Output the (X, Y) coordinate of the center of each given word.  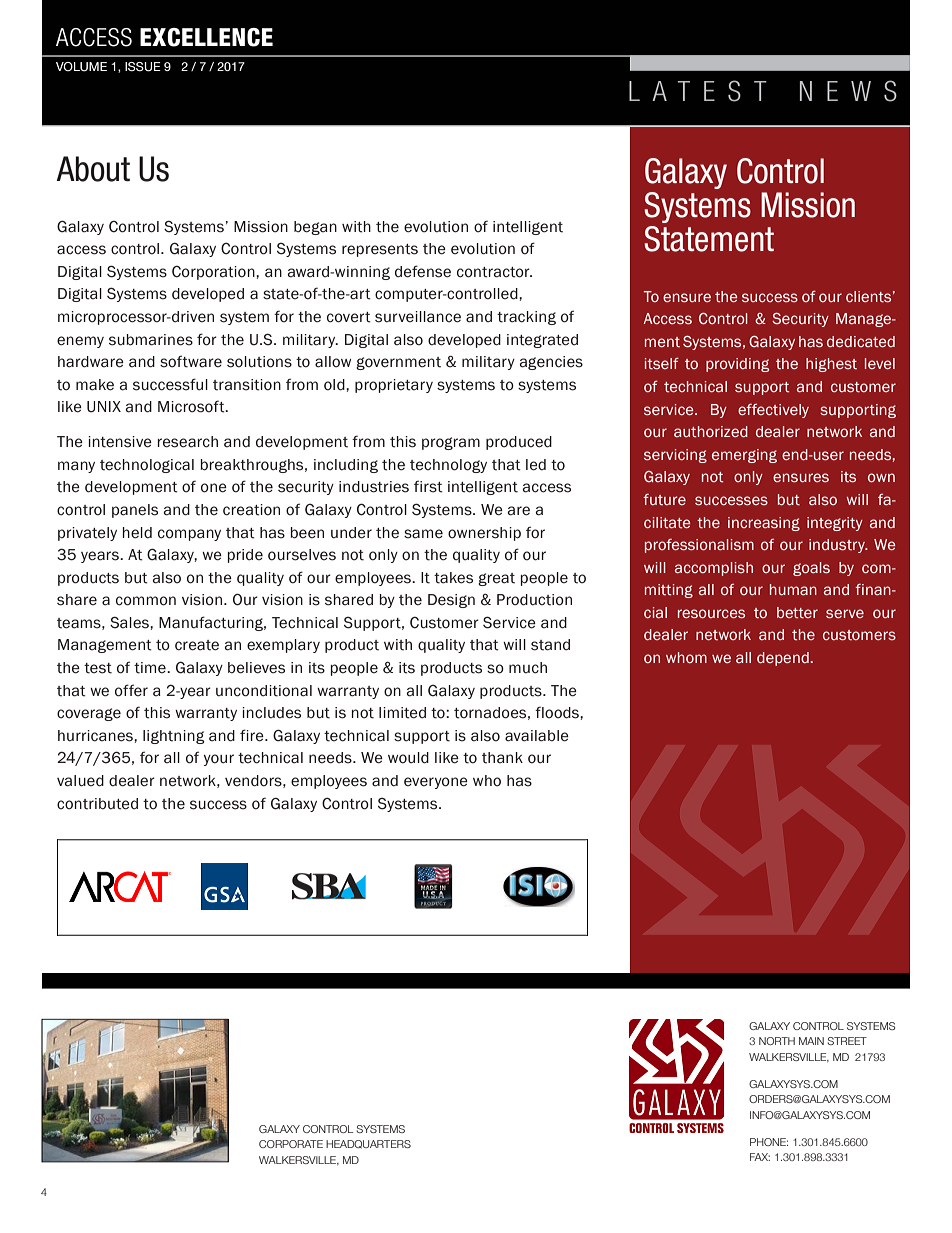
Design (451, 601)
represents (380, 250)
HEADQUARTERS (368, 1144)
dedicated (861, 342)
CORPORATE (291, 1144)
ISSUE (143, 67)
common (146, 601)
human (793, 589)
